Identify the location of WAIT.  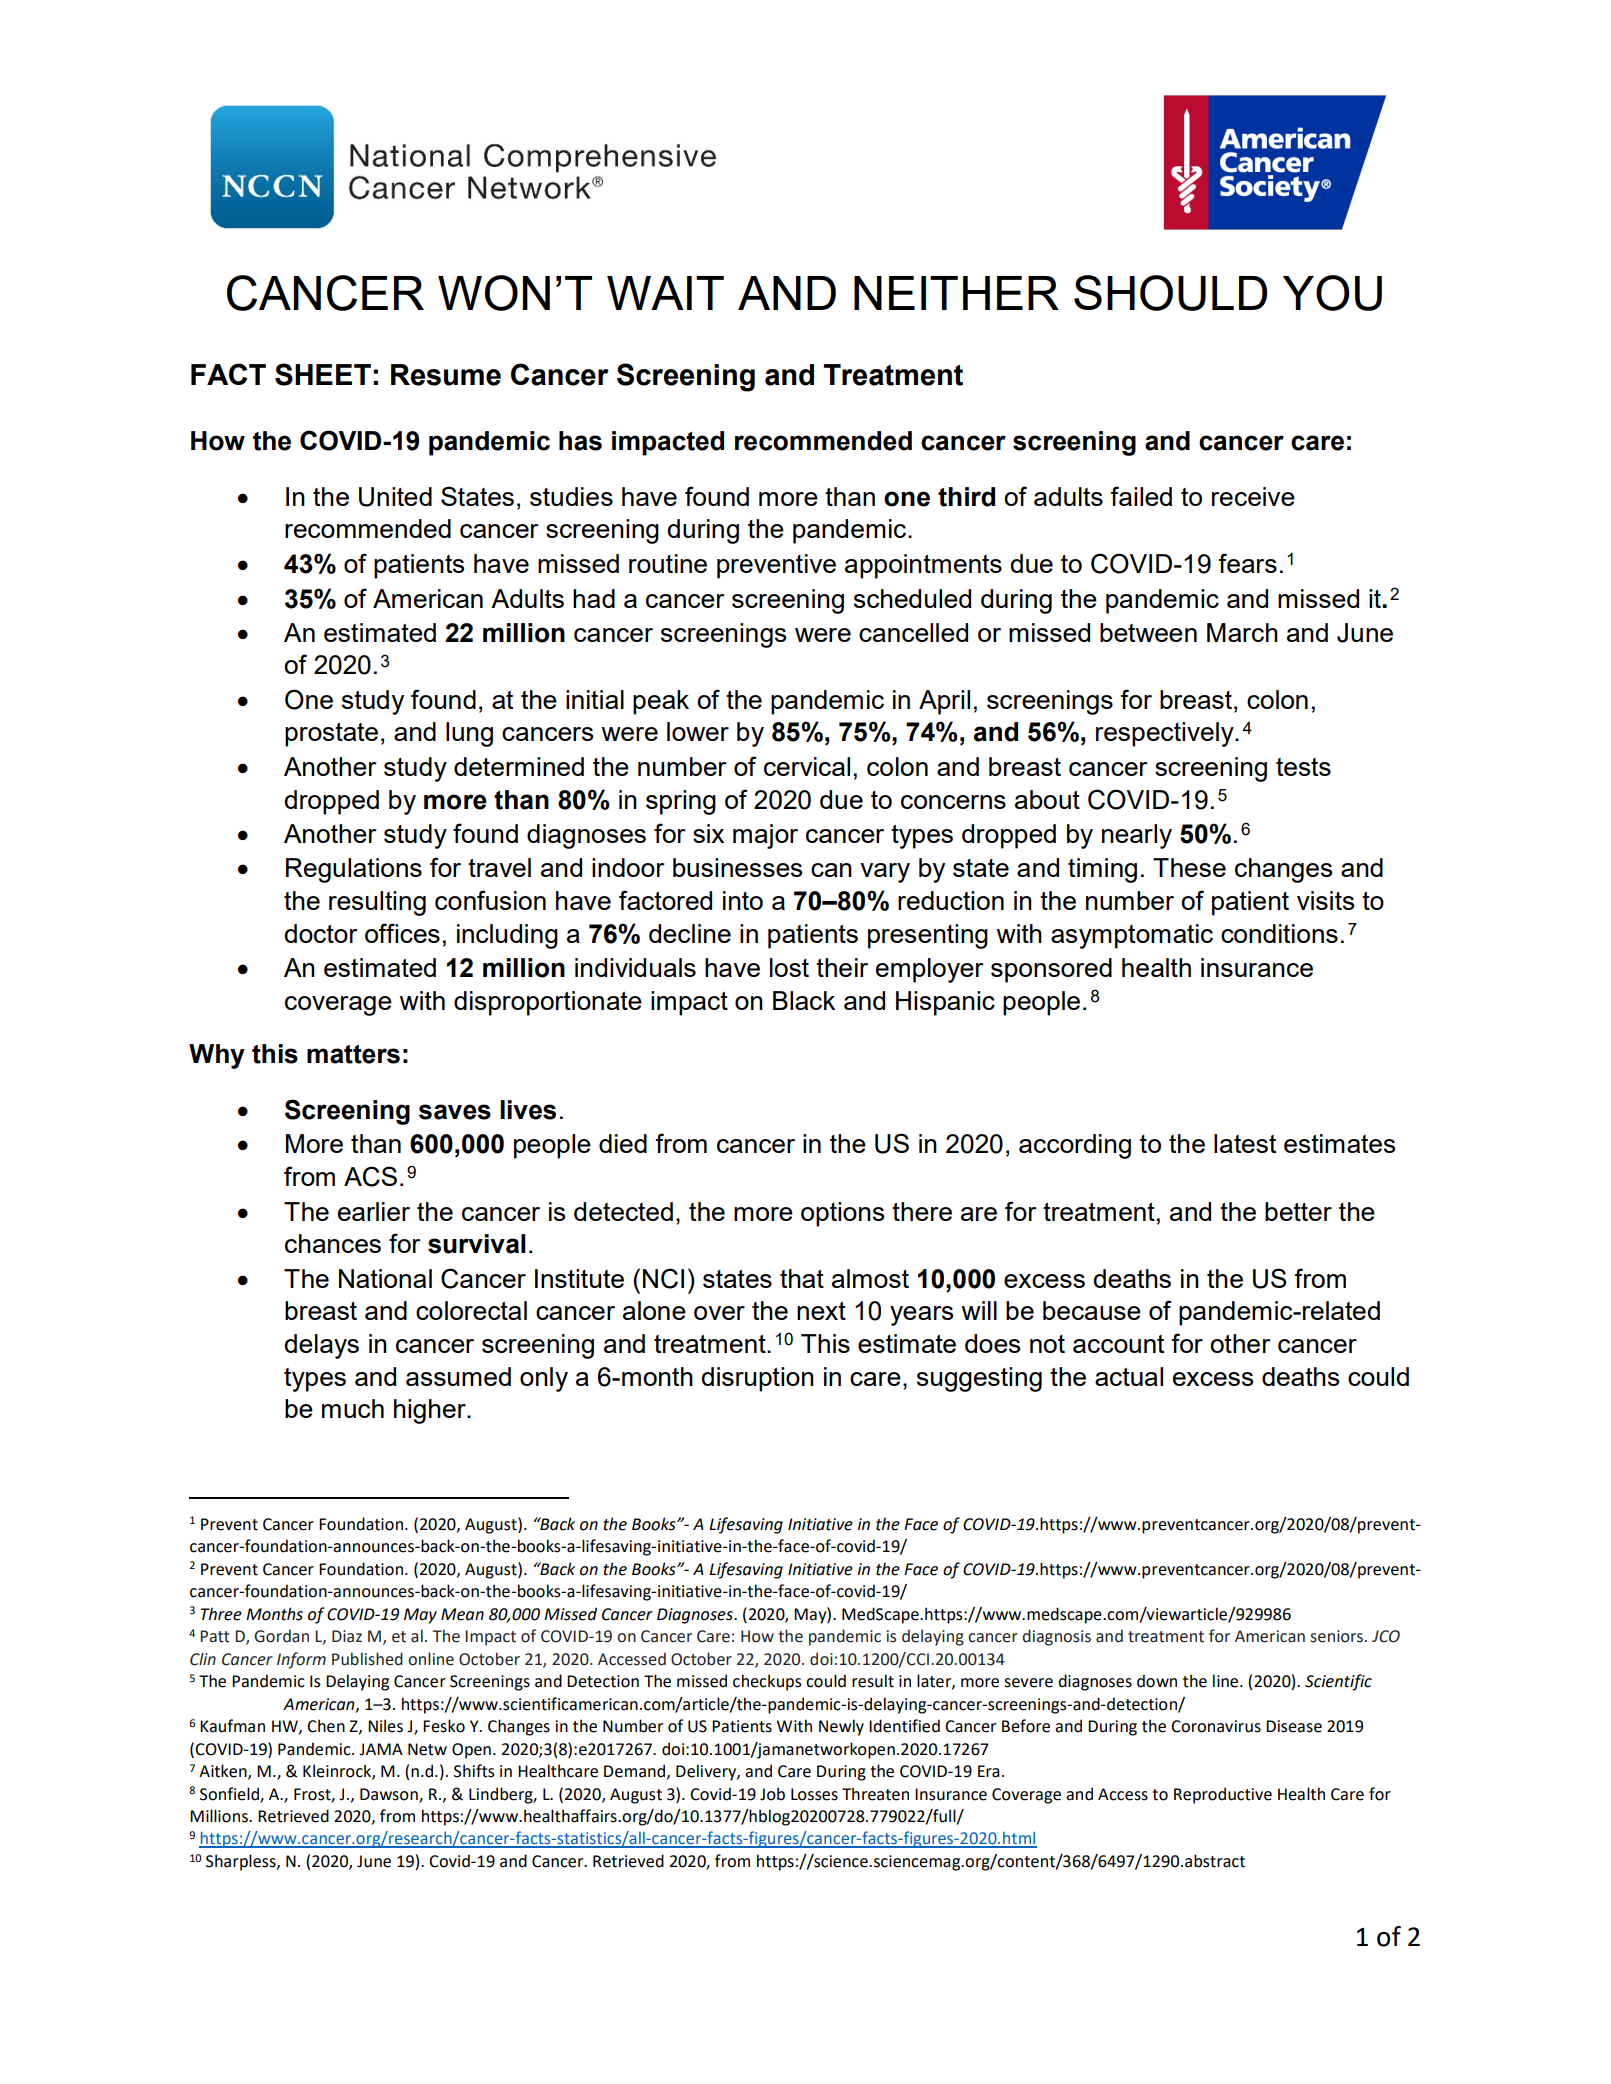
(665, 293).
